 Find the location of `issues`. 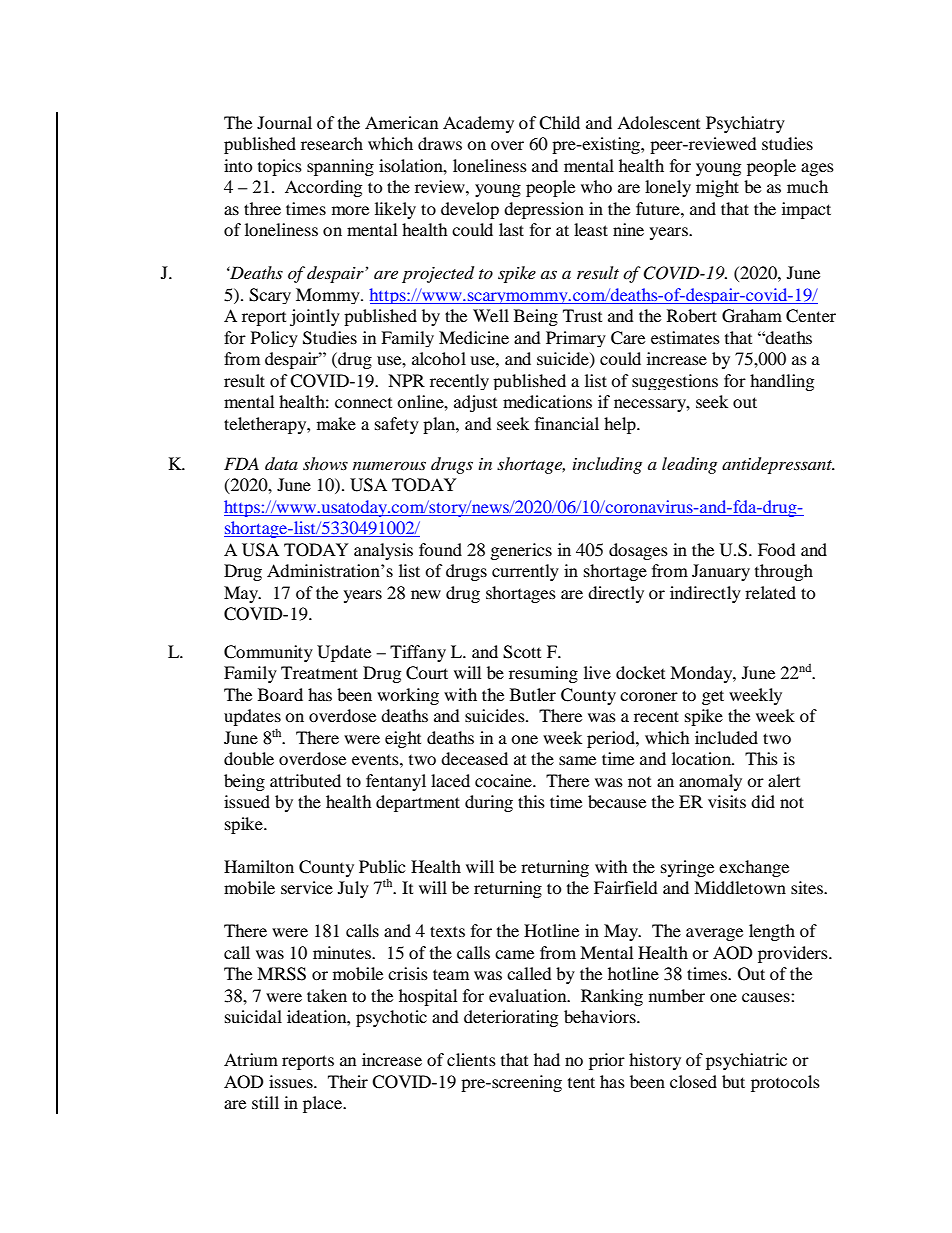

issues is located at coordinates (292, 1081).
